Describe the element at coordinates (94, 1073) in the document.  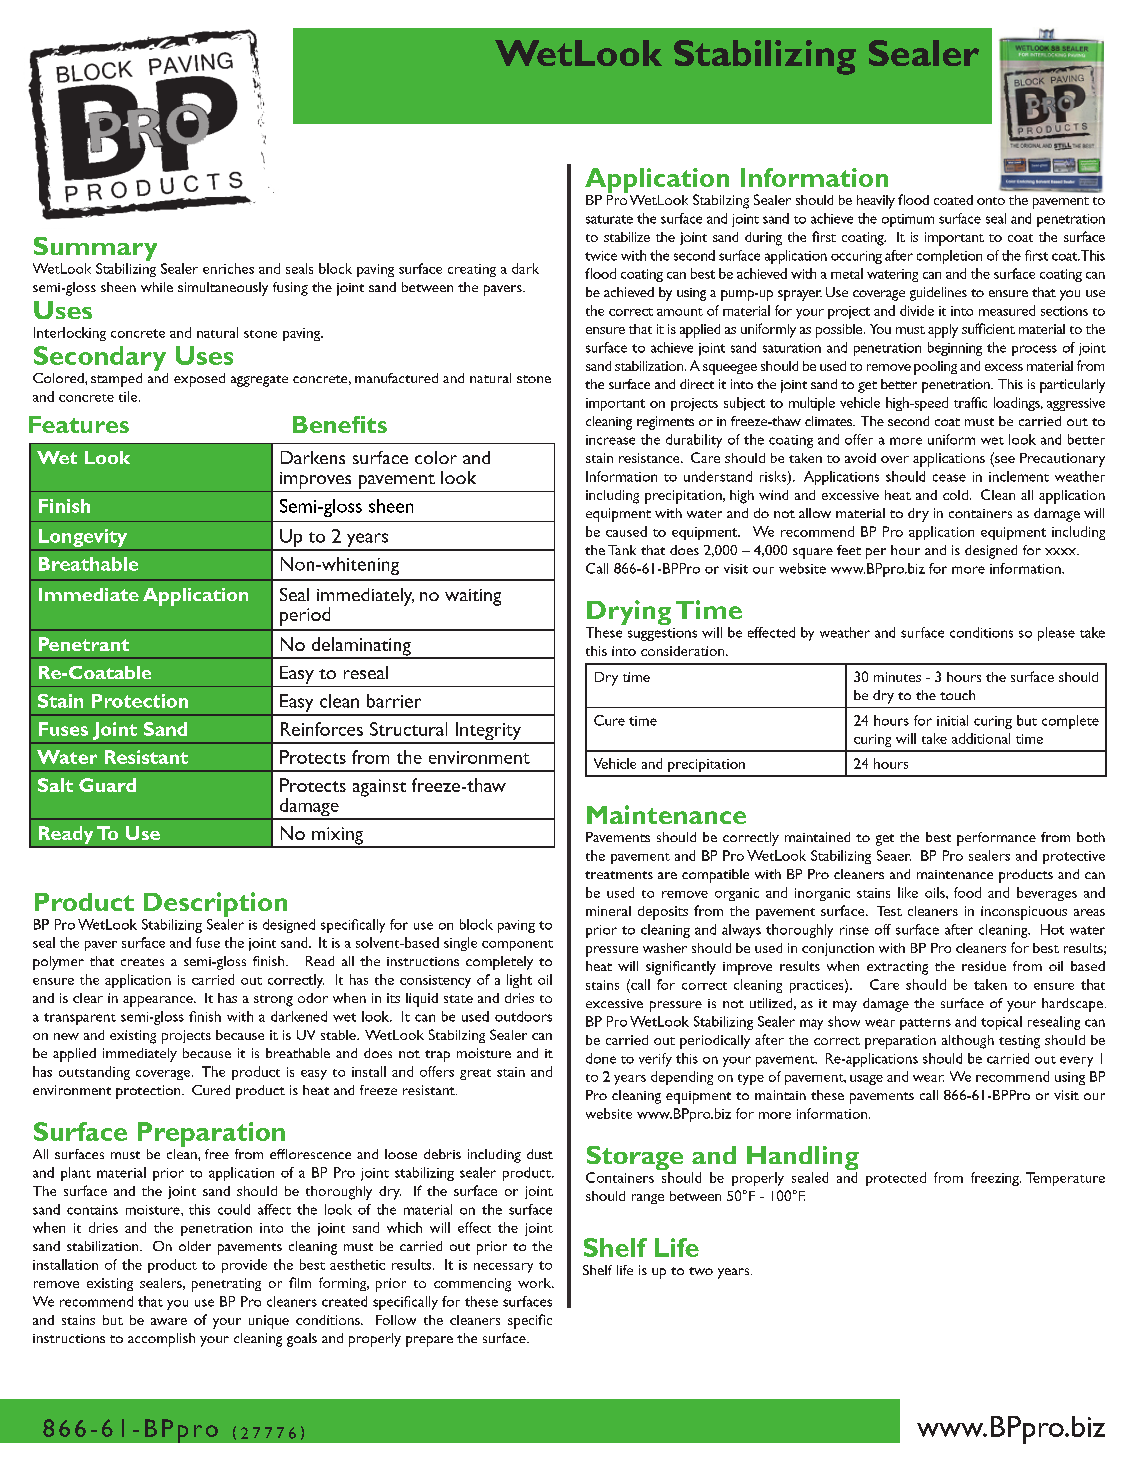
I see `outstanding` at that location.
